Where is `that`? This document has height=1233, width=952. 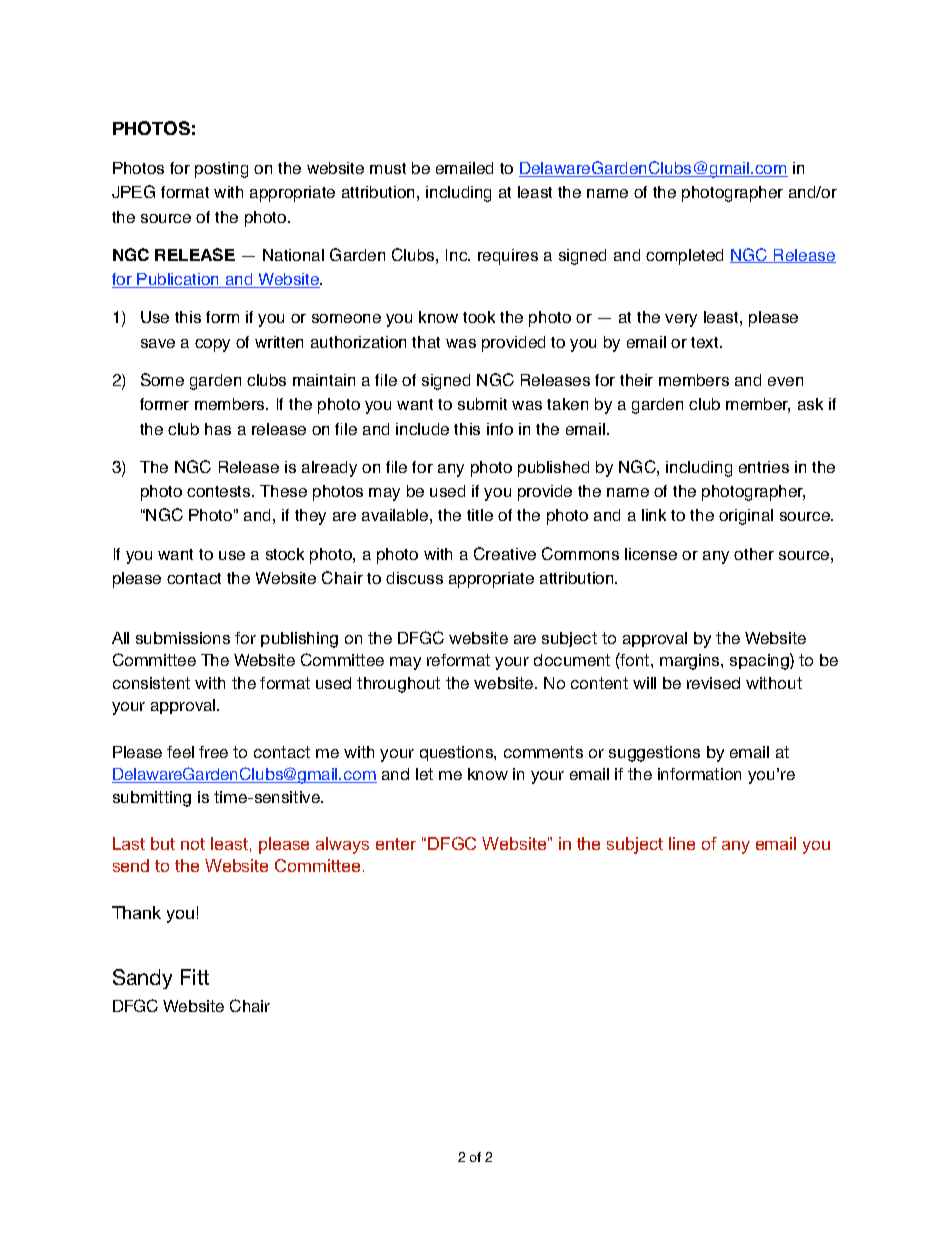 that is located at coordinates (426, 342).
